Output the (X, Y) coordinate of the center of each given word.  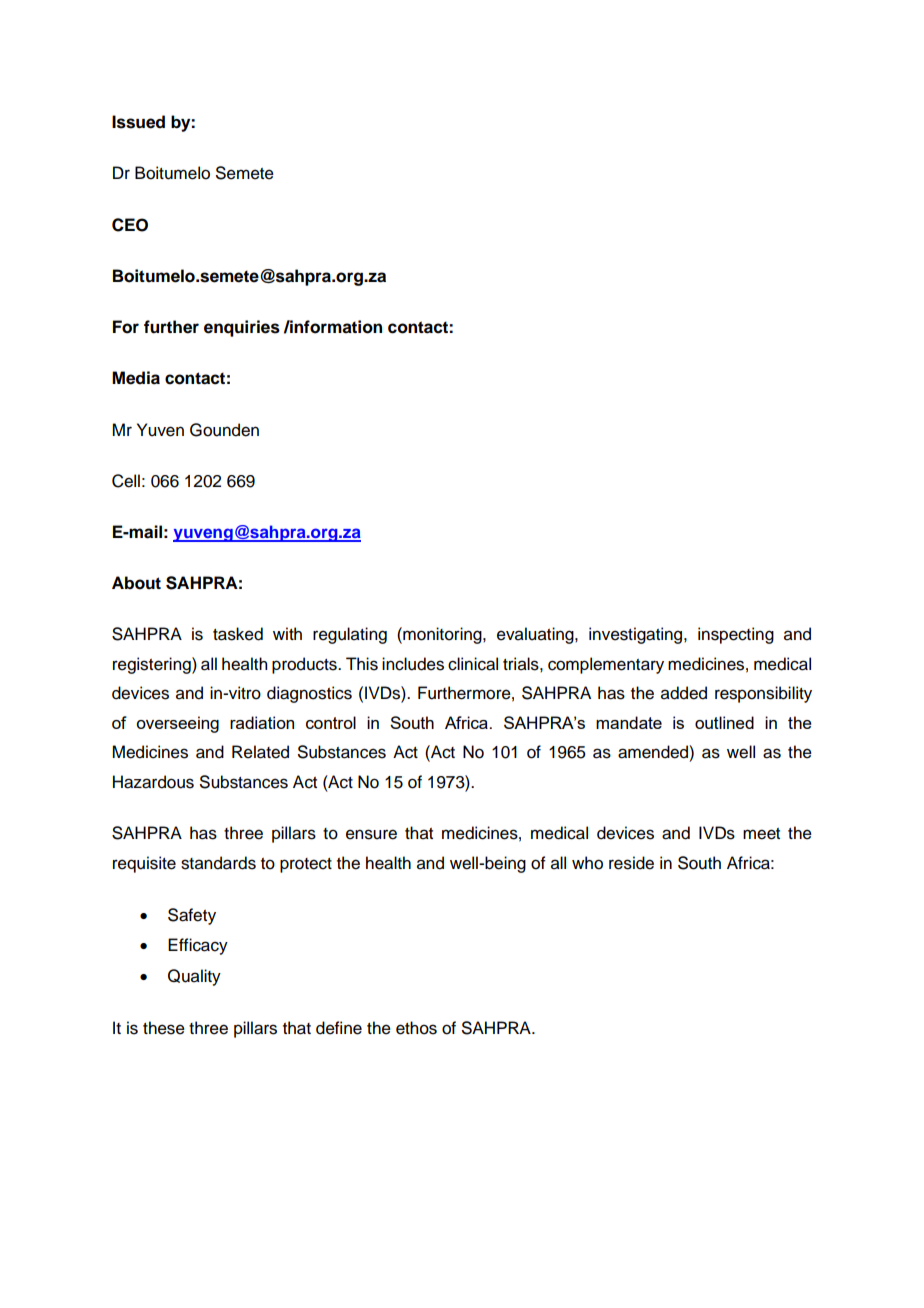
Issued (138, 122)
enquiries (242, 328)
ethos (416, 1028)
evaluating (536, 635)
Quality (194, 977)
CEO (130, 225)
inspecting (736, 635)
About (136, 583)
